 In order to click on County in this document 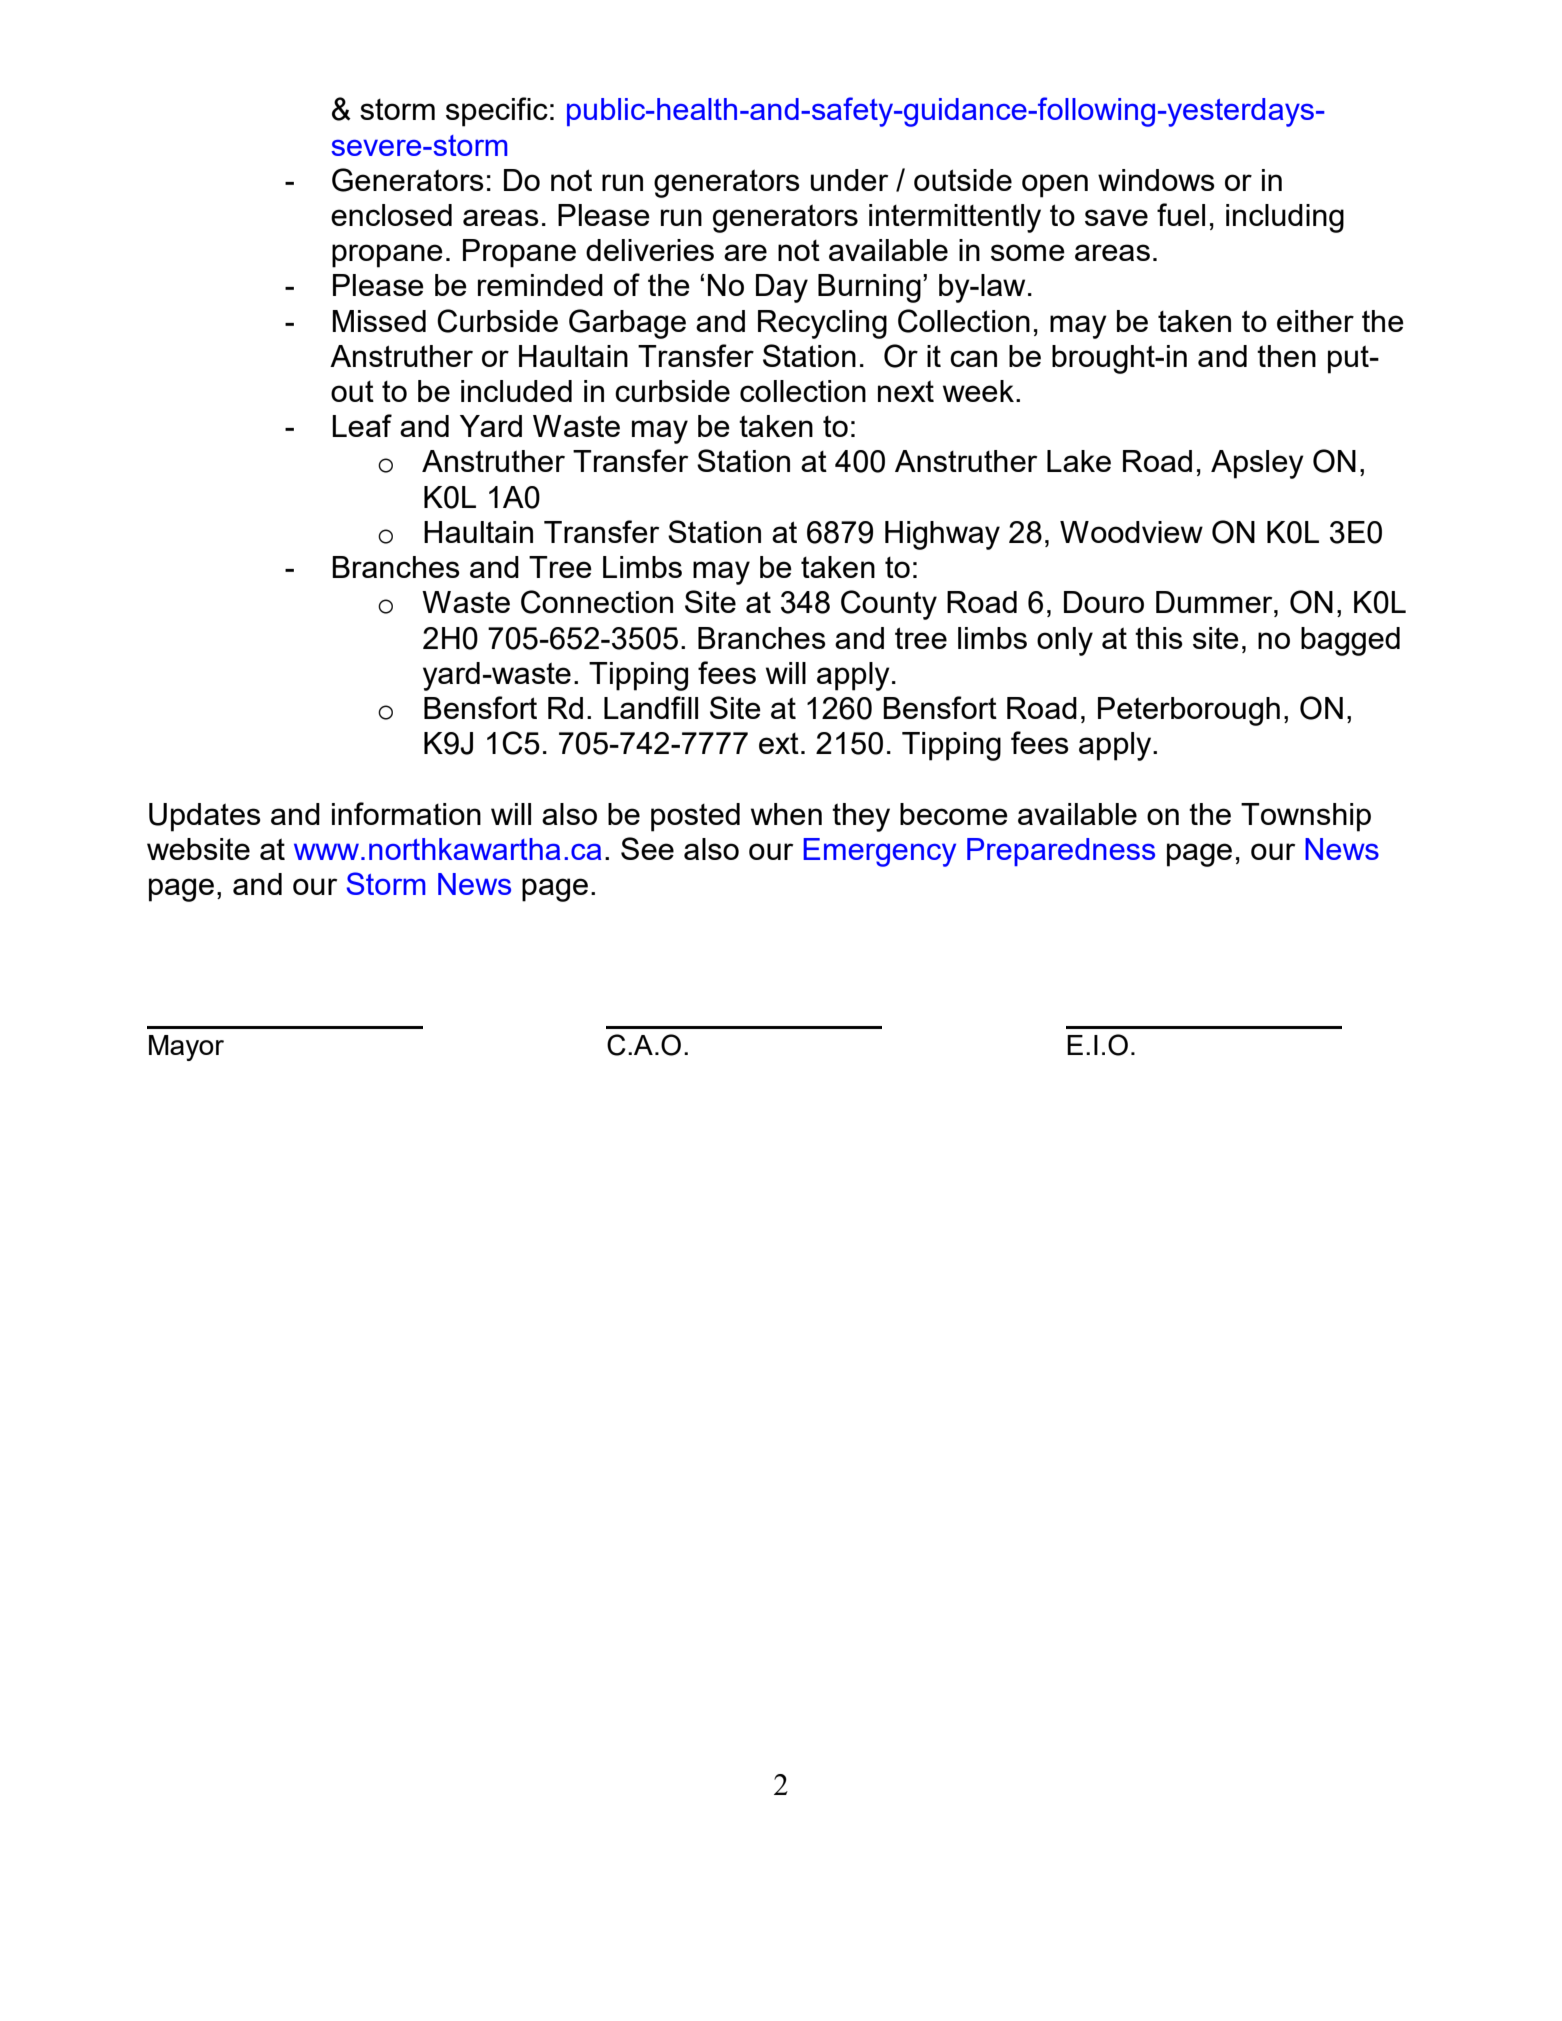, I will do `click(889, 605)`.
